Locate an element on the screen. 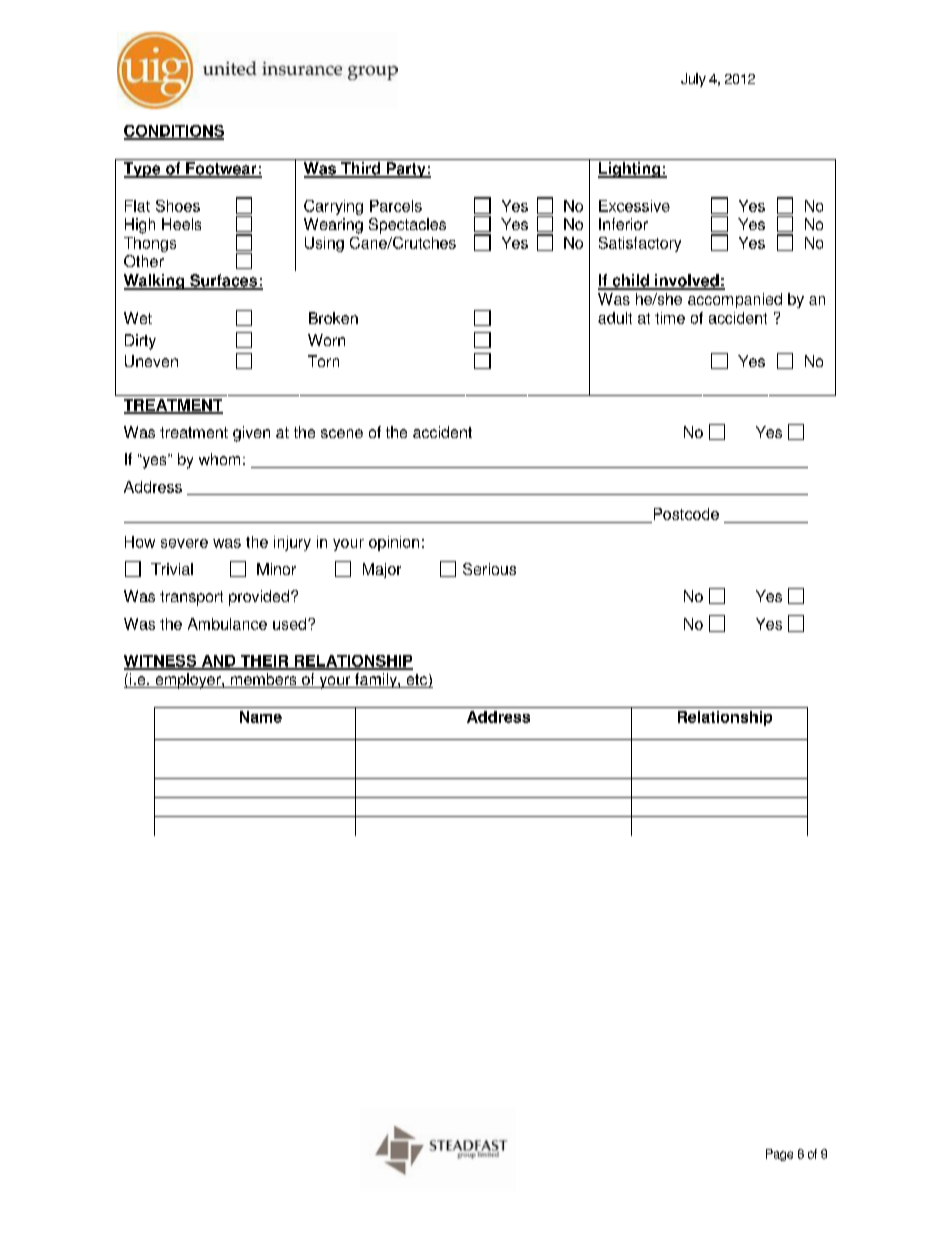 This screenshot has height=1233, width=952. Serious is located at coordinates (489, 569).
